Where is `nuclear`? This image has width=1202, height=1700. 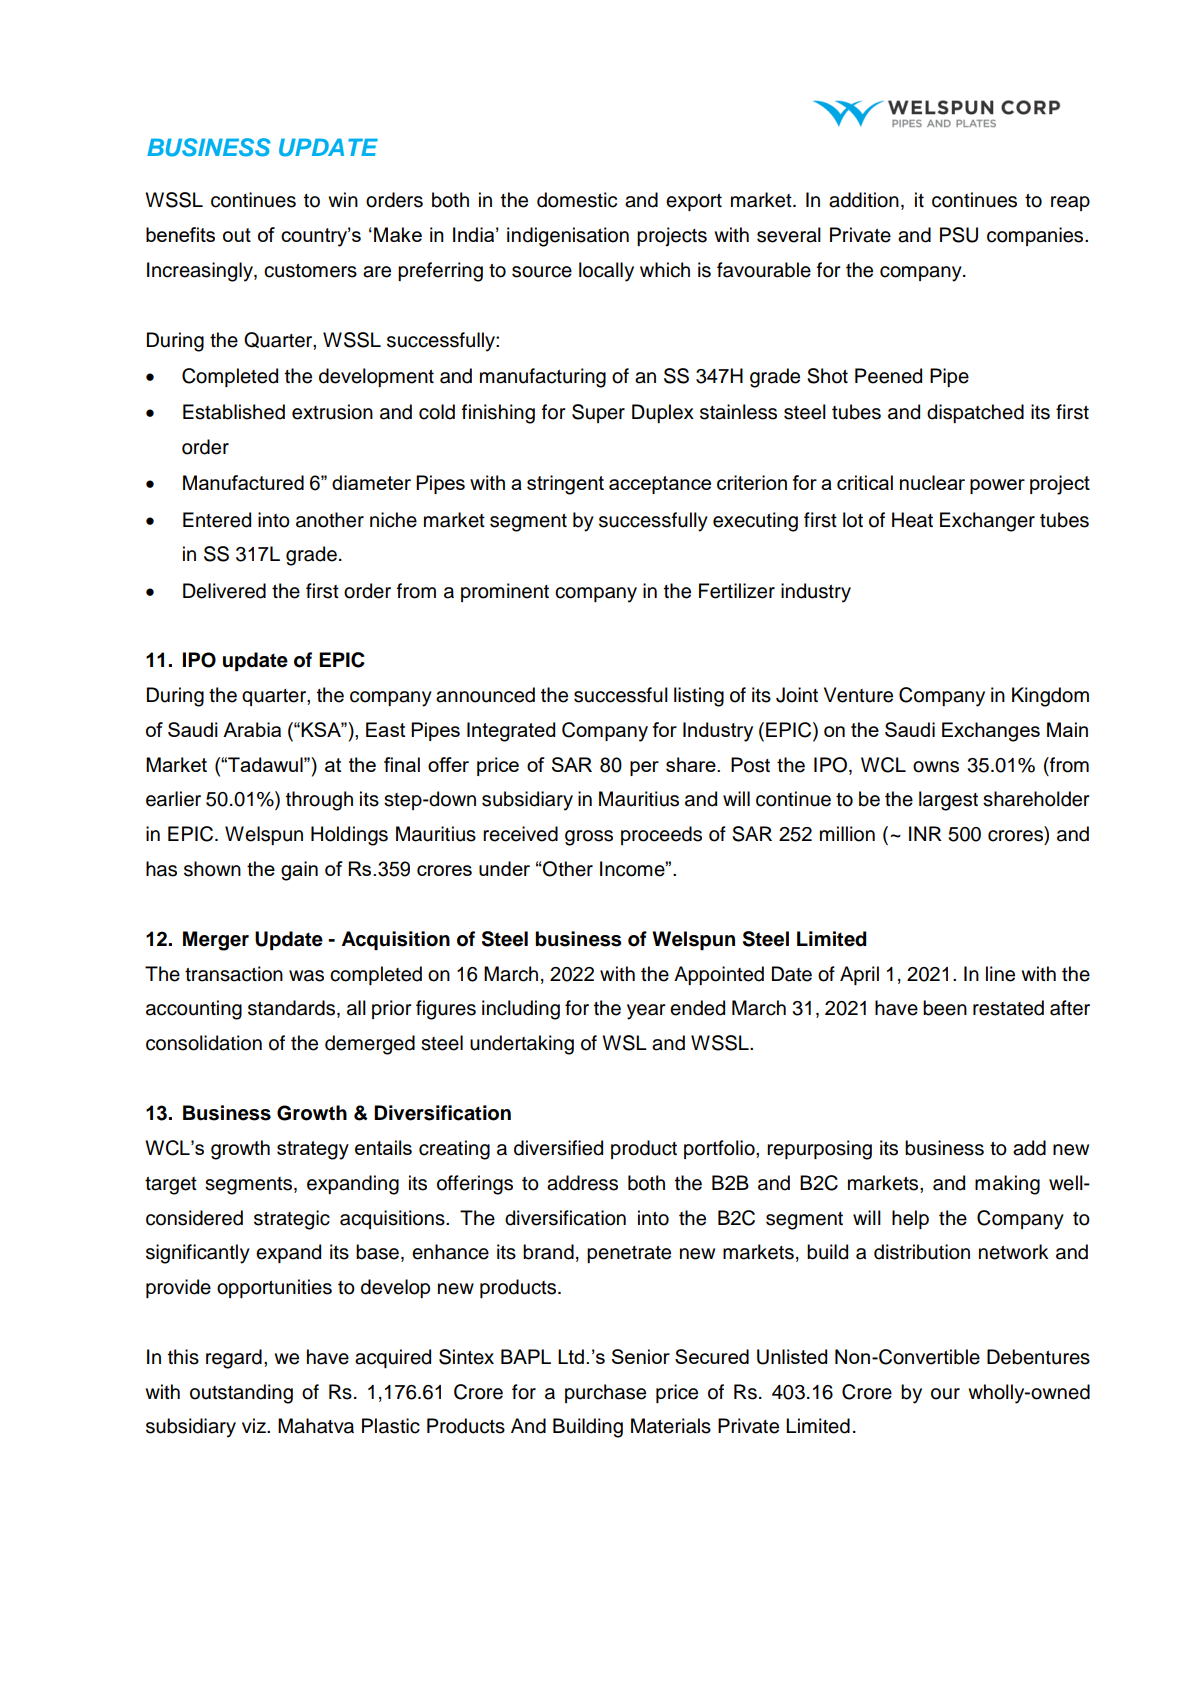 nuclear is located at coordinates (932, 482).
